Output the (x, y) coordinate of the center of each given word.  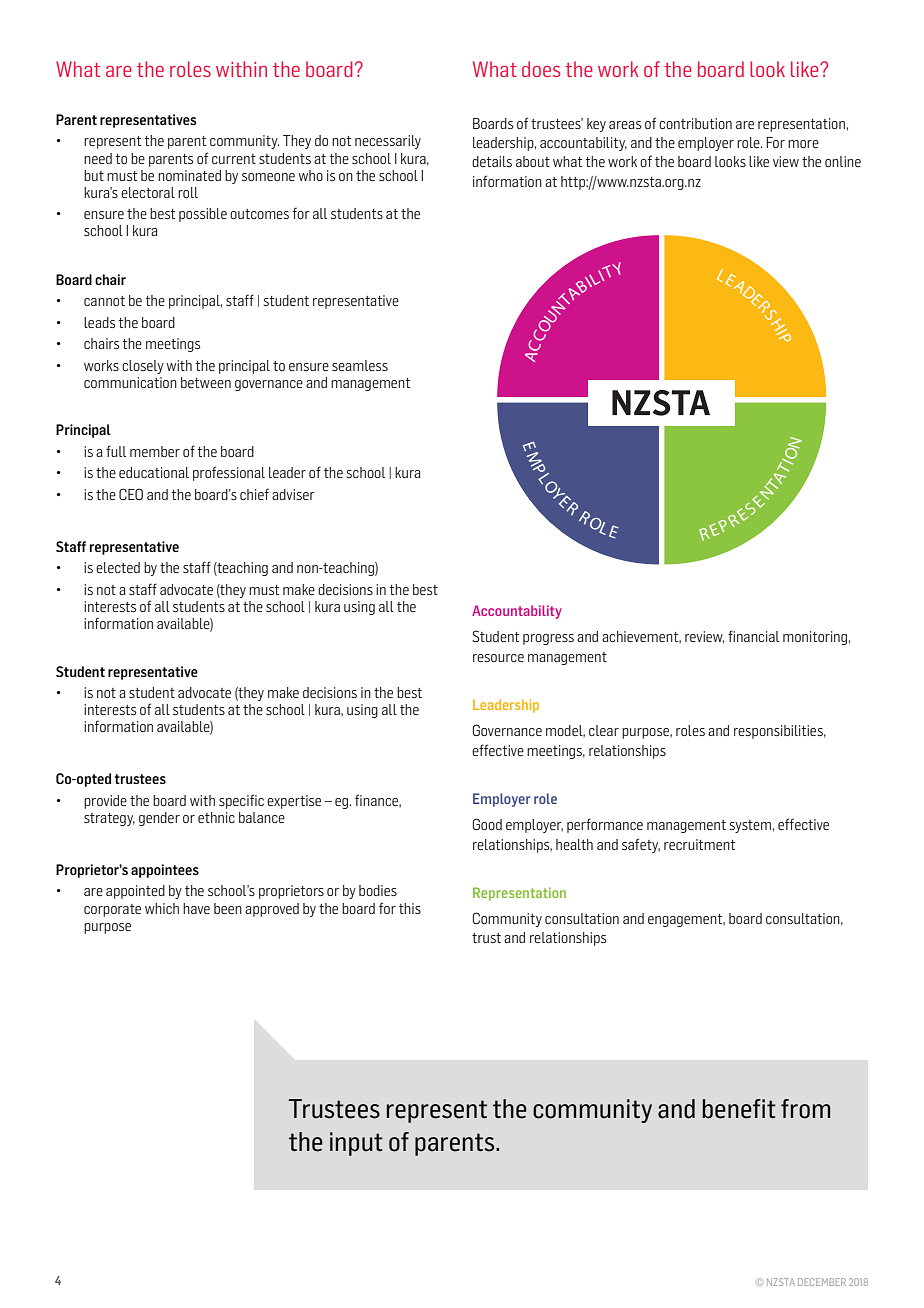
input (356, 1144)
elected (118, 567)
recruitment (699, 844)
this (410, 908)
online (843, 161)
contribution (695, 123)
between (206, 382)
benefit (739, 1109)
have (196, 908)
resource (498, 658)
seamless (360, 365)
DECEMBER (822, 1282)
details (492, 161)
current (234, 159)
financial (753, 636)
